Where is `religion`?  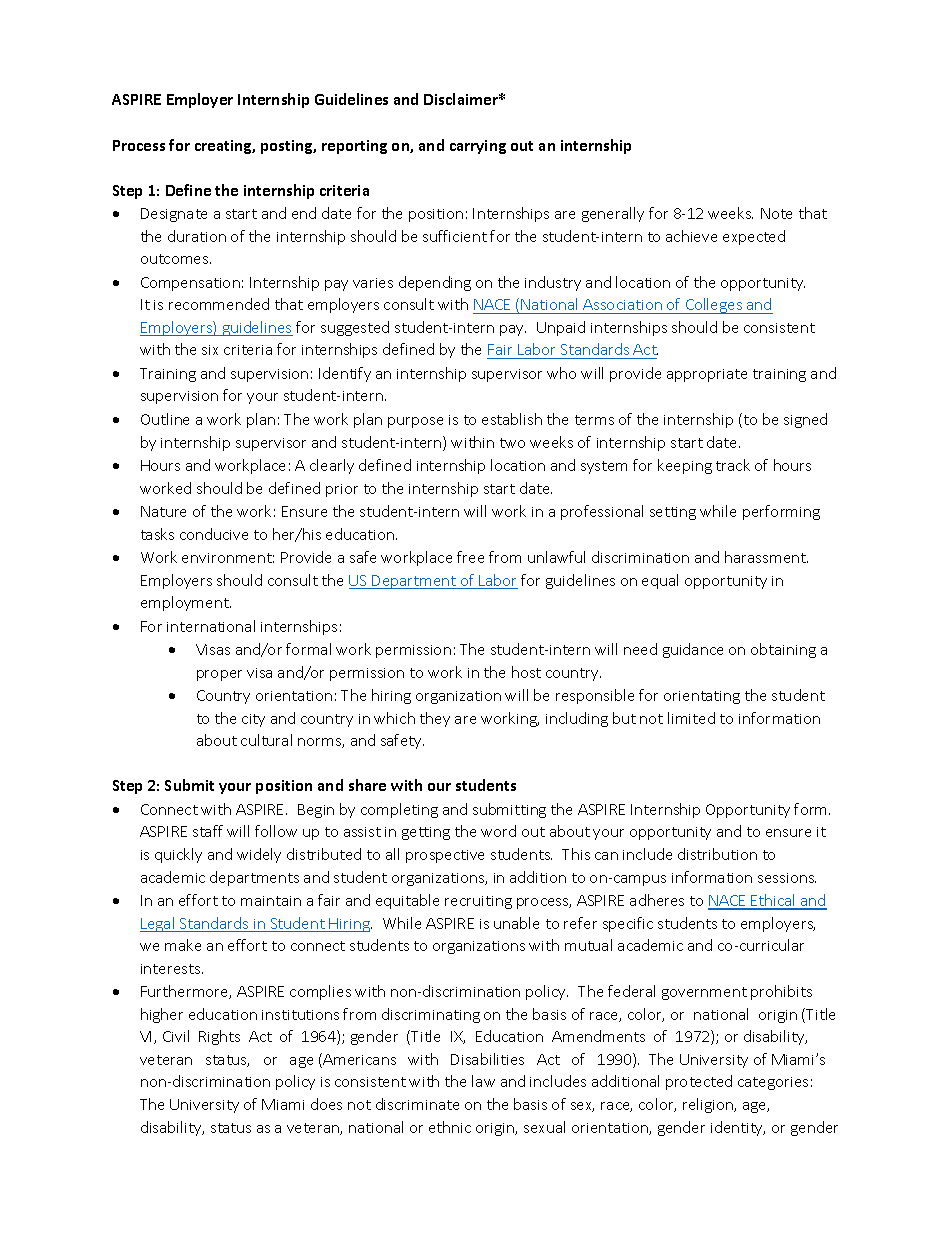 religion is located at coordinates (709, 1105).
